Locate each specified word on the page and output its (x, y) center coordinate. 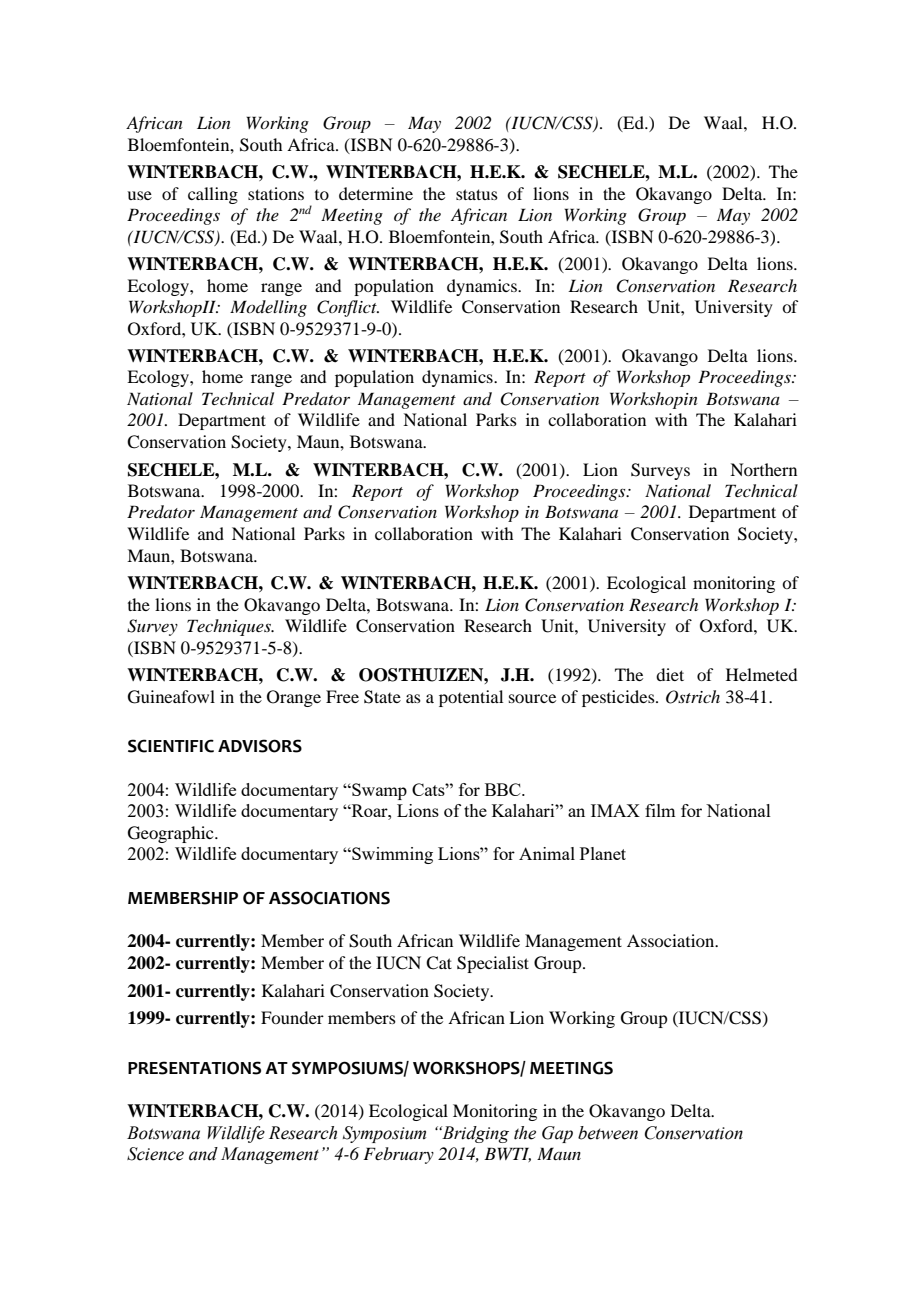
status (477, 194)
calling (213, 195)
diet (670, 674)
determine (376, 193)
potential (471, 698)
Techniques (230, 627)
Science (155, 1154)
